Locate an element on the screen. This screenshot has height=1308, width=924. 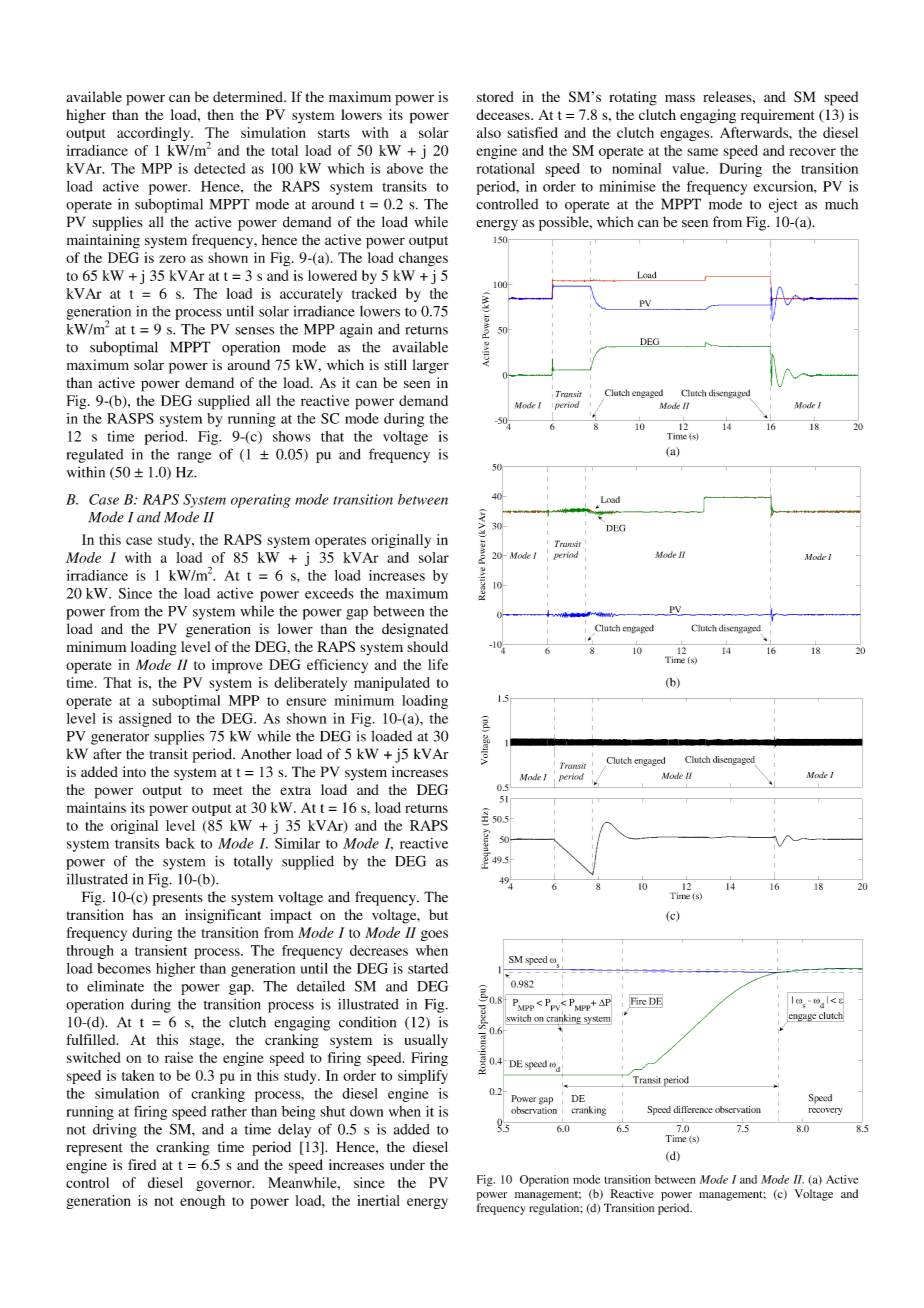
started is located at coordinates (428, 968).
